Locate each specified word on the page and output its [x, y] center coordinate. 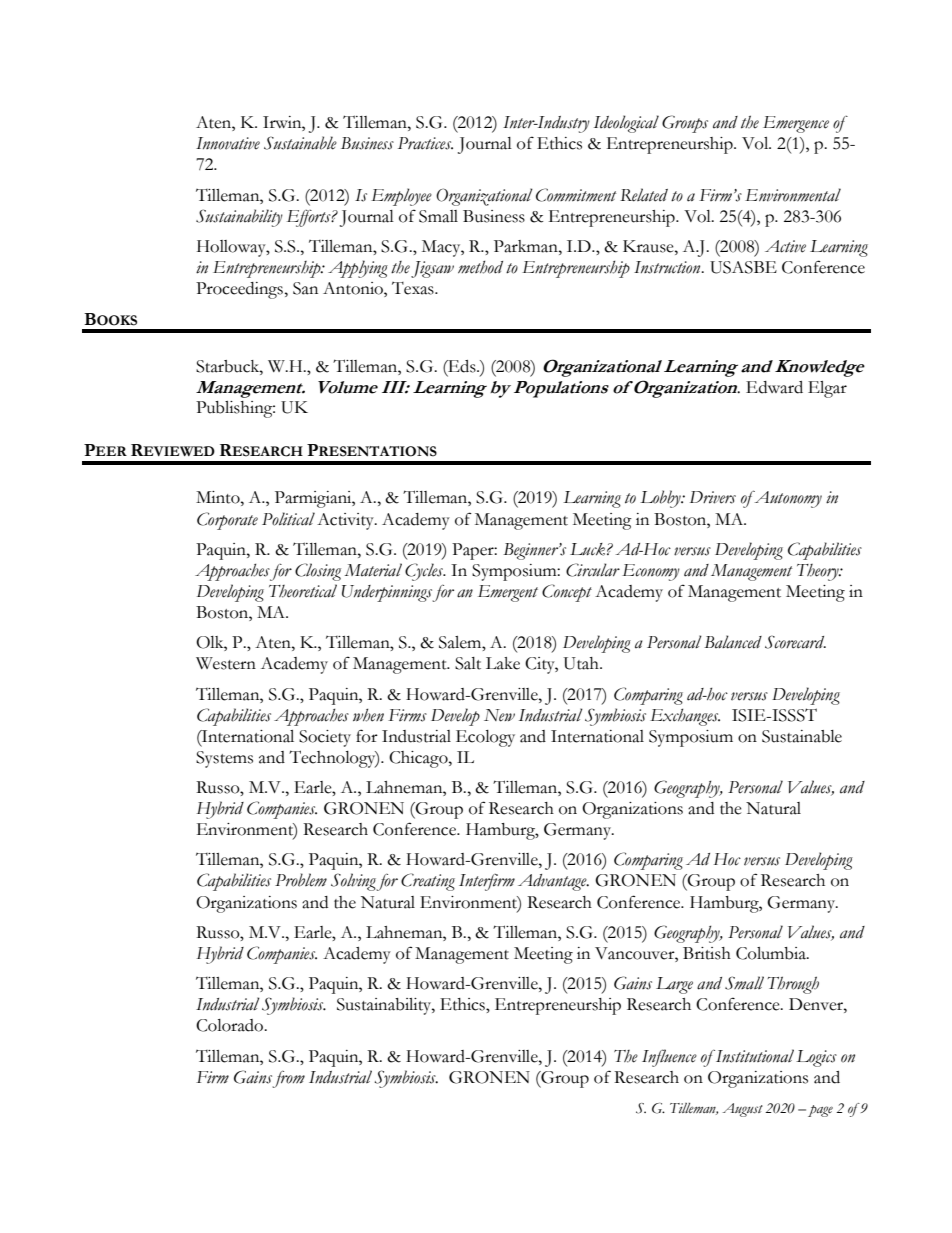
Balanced [733, 642]
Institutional [755, 1056]
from [289, 1079]
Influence [669, 1058]
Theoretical [303, 591]
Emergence [796, 124]
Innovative [228, 143]
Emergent [508, 593]
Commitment [576, 195]
